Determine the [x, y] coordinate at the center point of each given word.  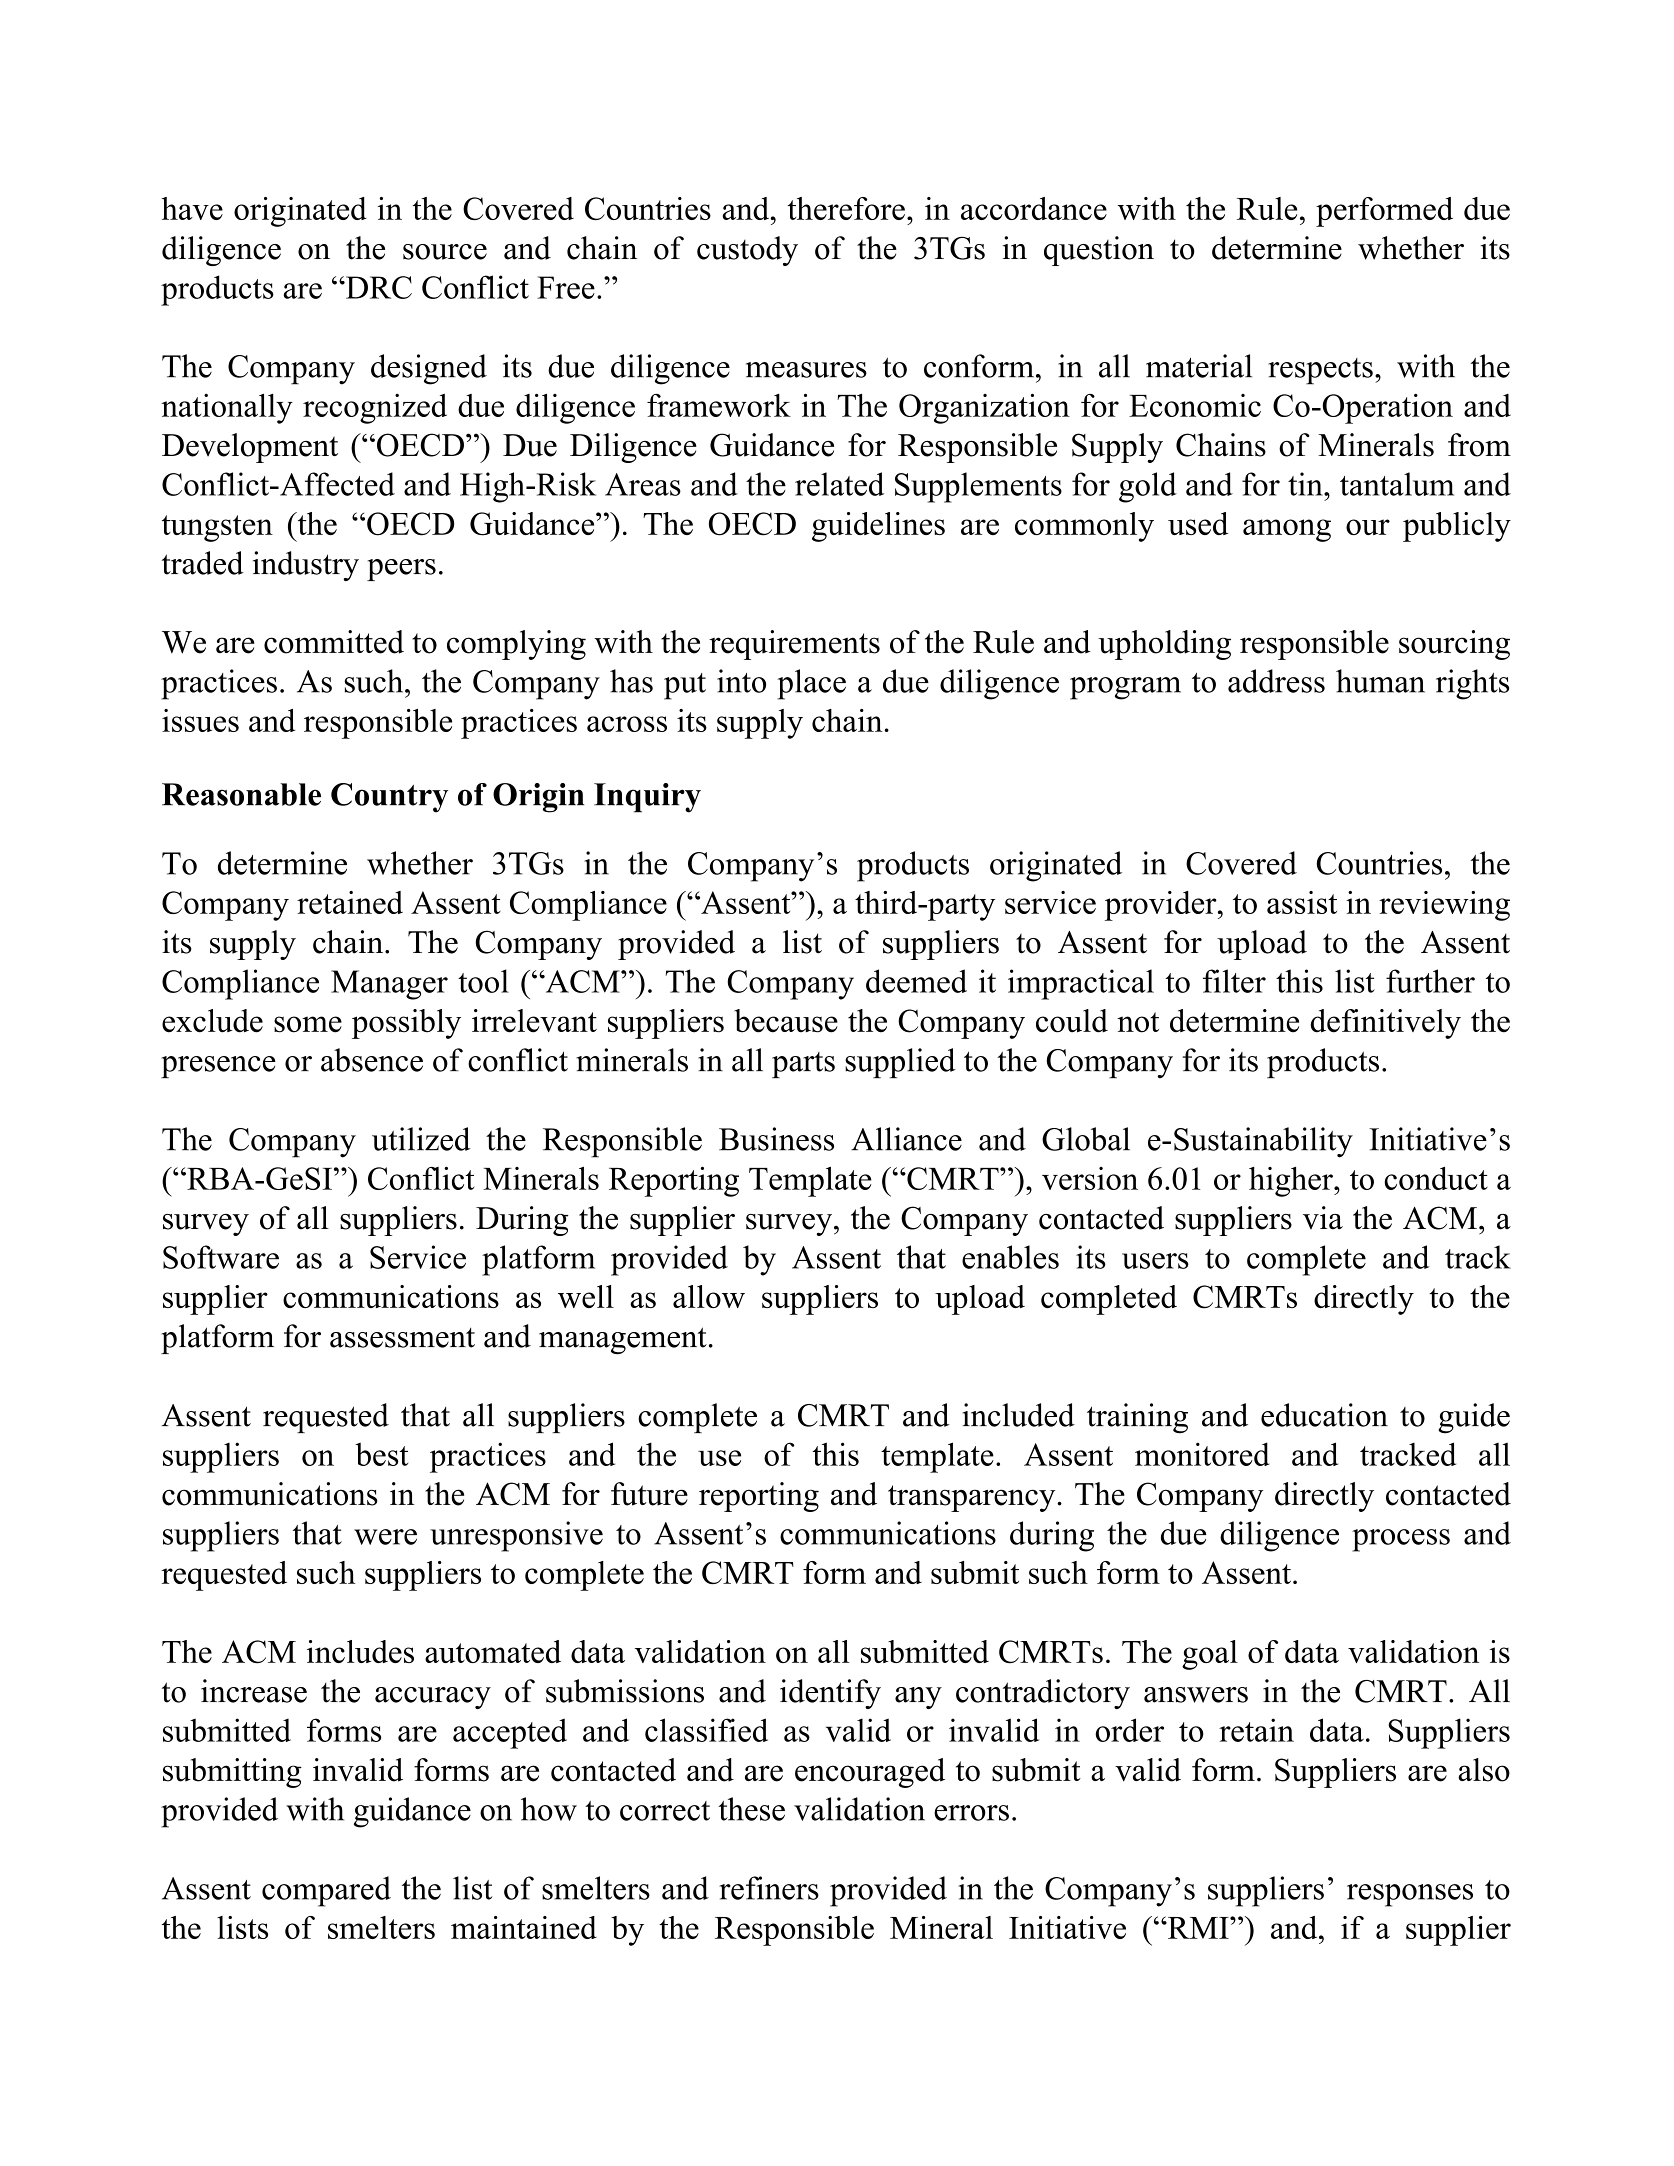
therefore [846, 208]
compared [326, 1891]
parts [803, 1065]
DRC [378, 287]
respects [1320, 371]
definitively [1386, 1024]
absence [372, 1060]
